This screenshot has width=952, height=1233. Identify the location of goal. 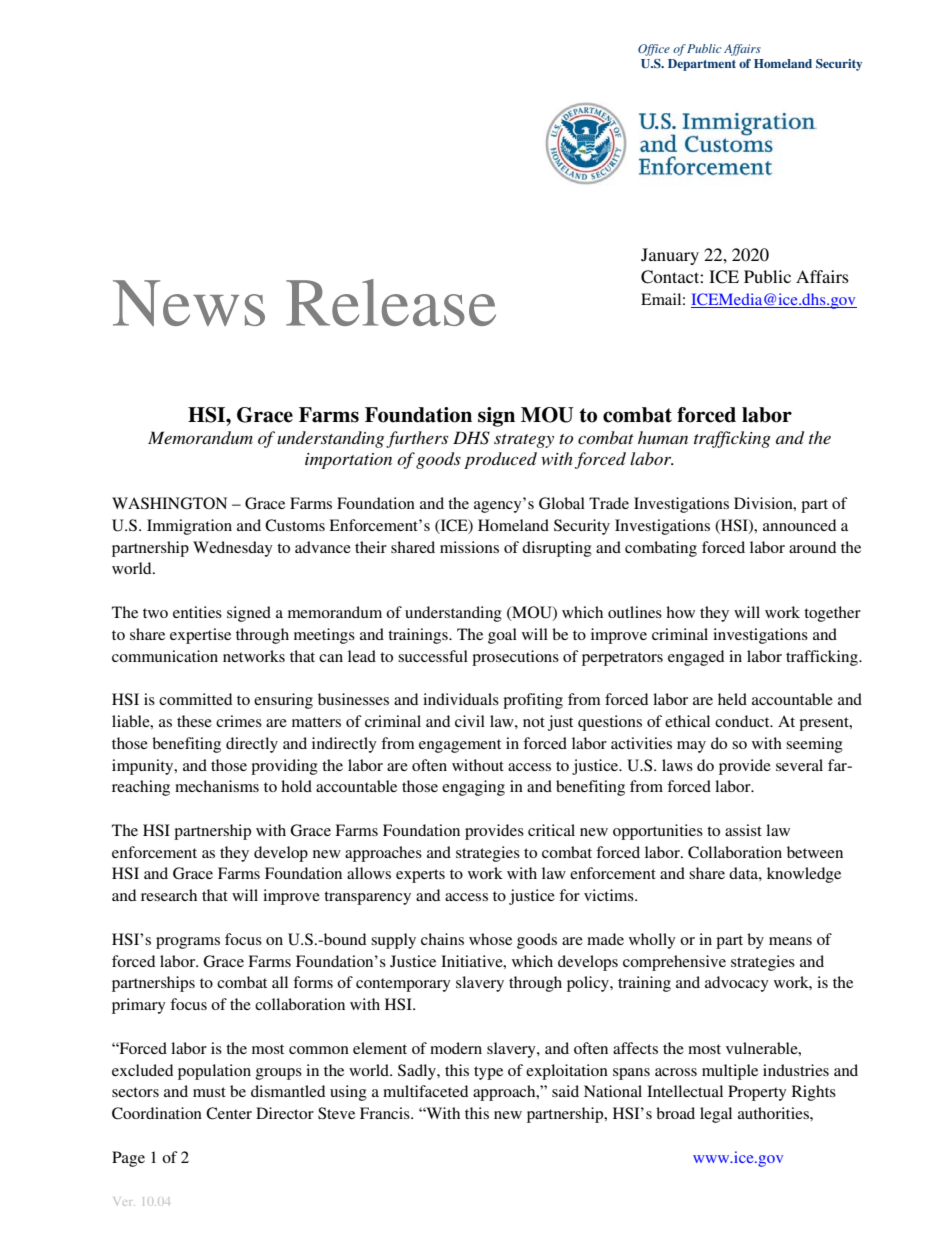
(502, 636).
